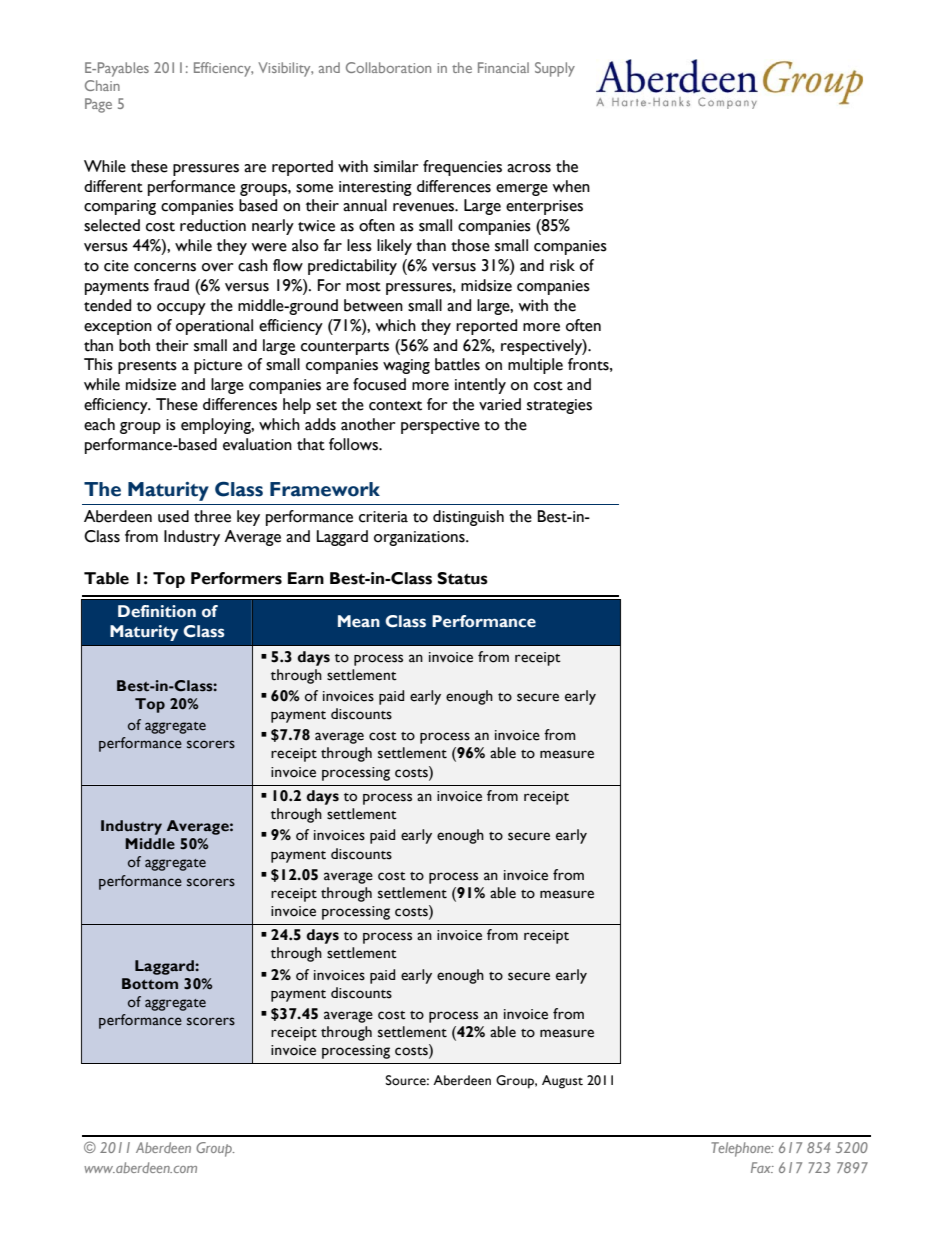 The image size is (952, 1233). Describe the element at coordinates (762, 1167) in the screenshot. I see `Fax` at that location.
